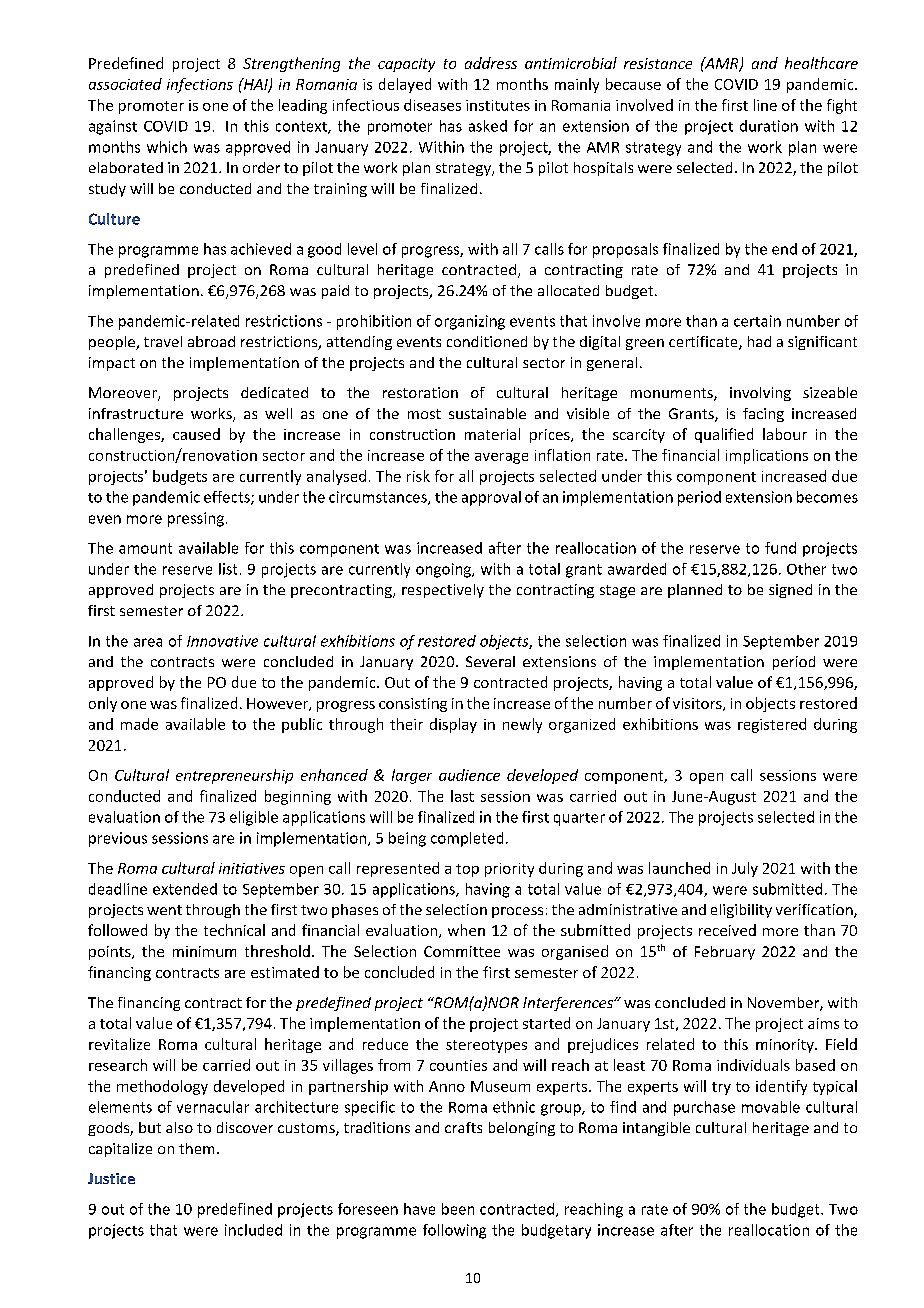 This image has width=924, height=1308. Describe the element at coordinates (490, 661) in the image. I see `Several` at that location.
